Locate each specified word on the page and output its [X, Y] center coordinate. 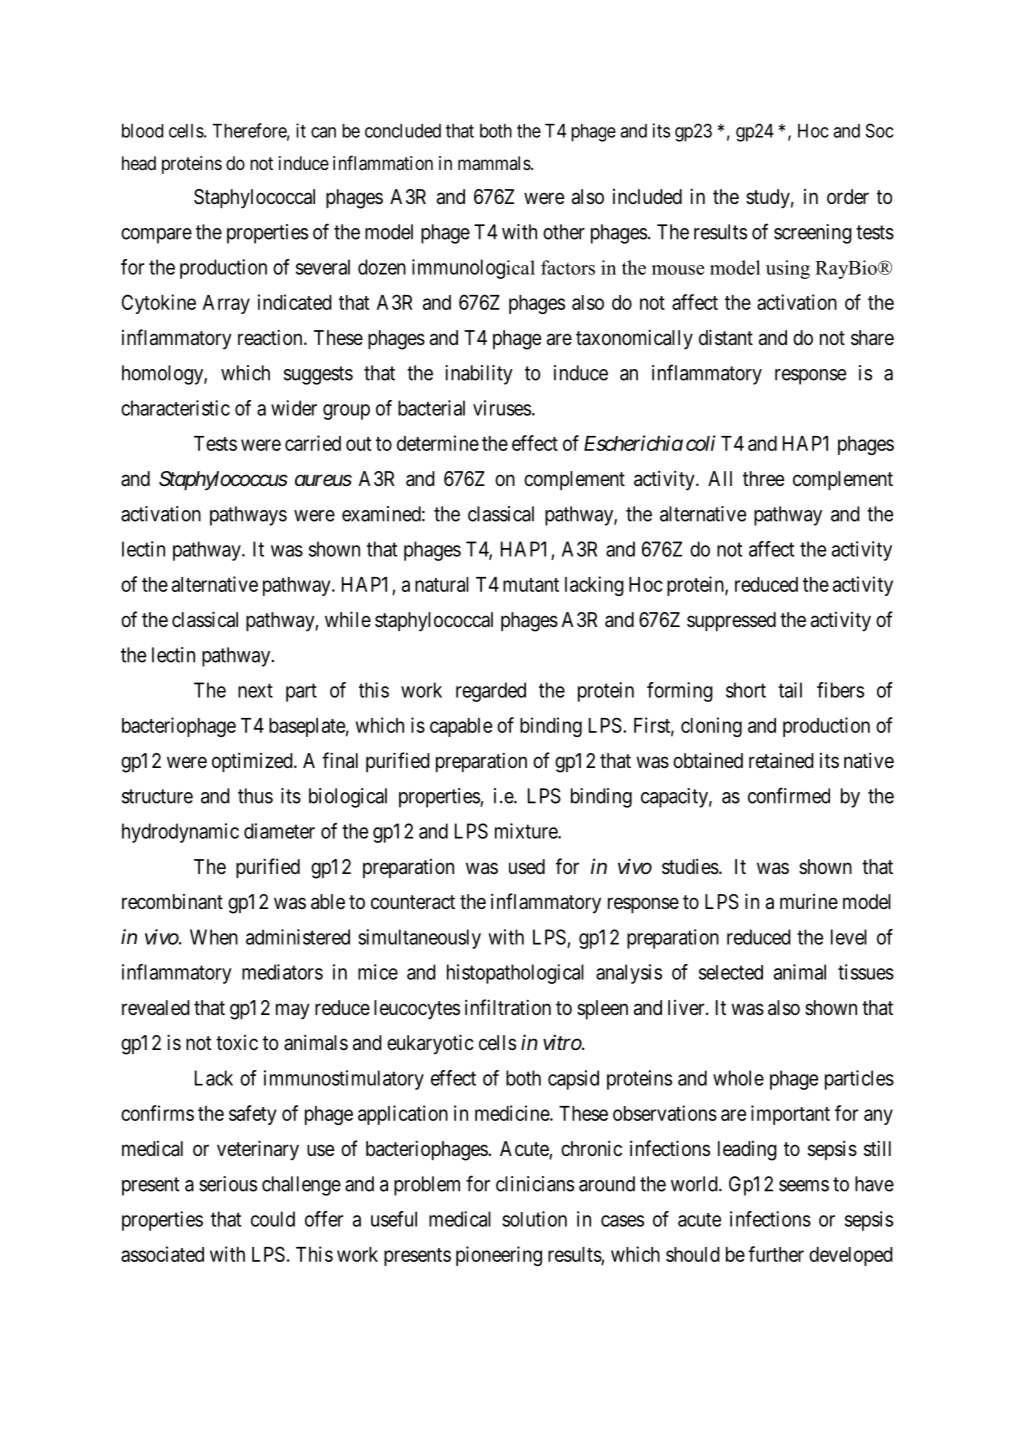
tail [790, 690]
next [255, 690]
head [139, 163]
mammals [495, 163]
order [848, 196]
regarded [491, 692]
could [273, 1219]
